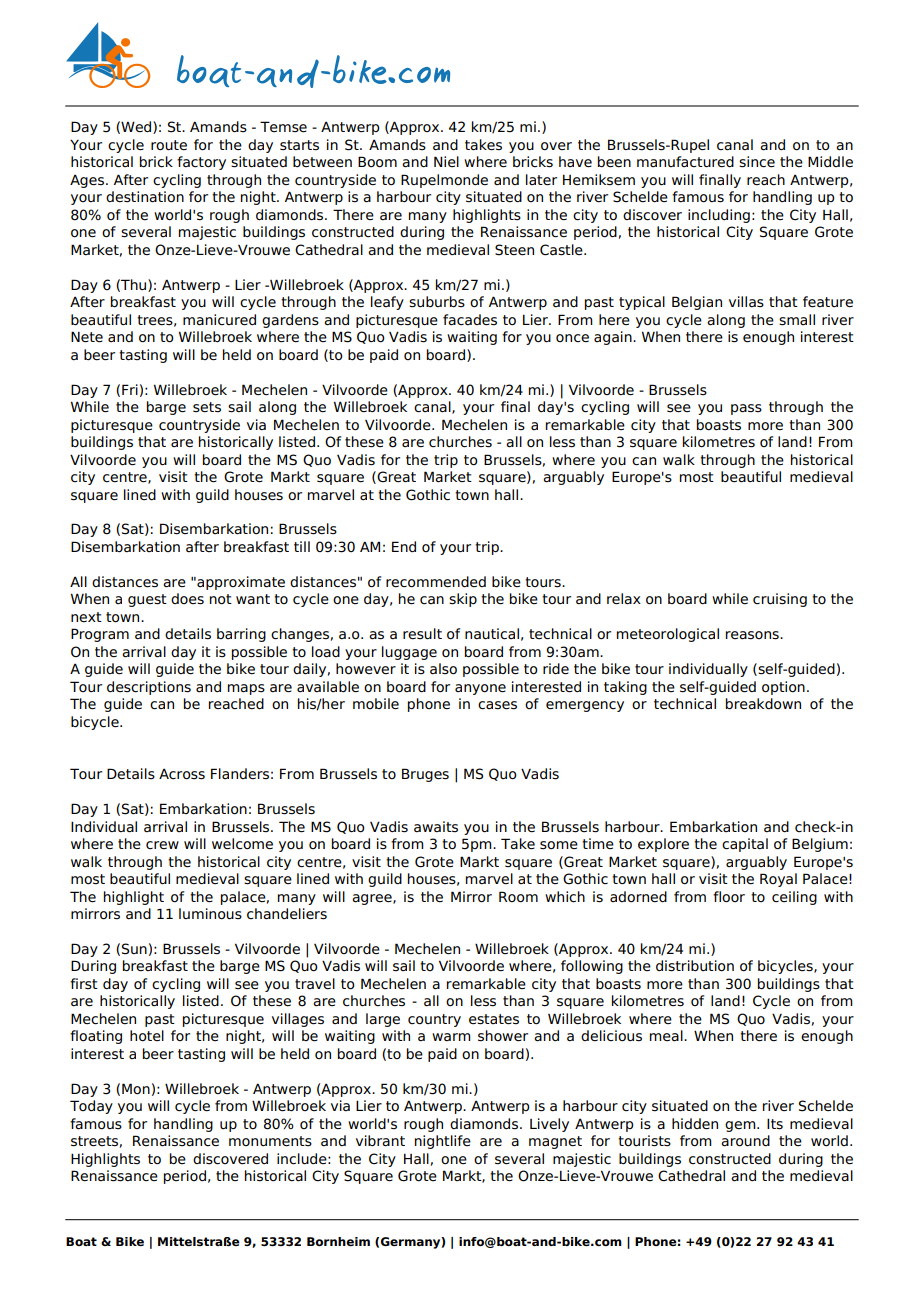 Image resolution: width=924 pixels, height=1308 pixels. Describe the element at coordinates (187, 599) in the page. I see `does` at that location.
